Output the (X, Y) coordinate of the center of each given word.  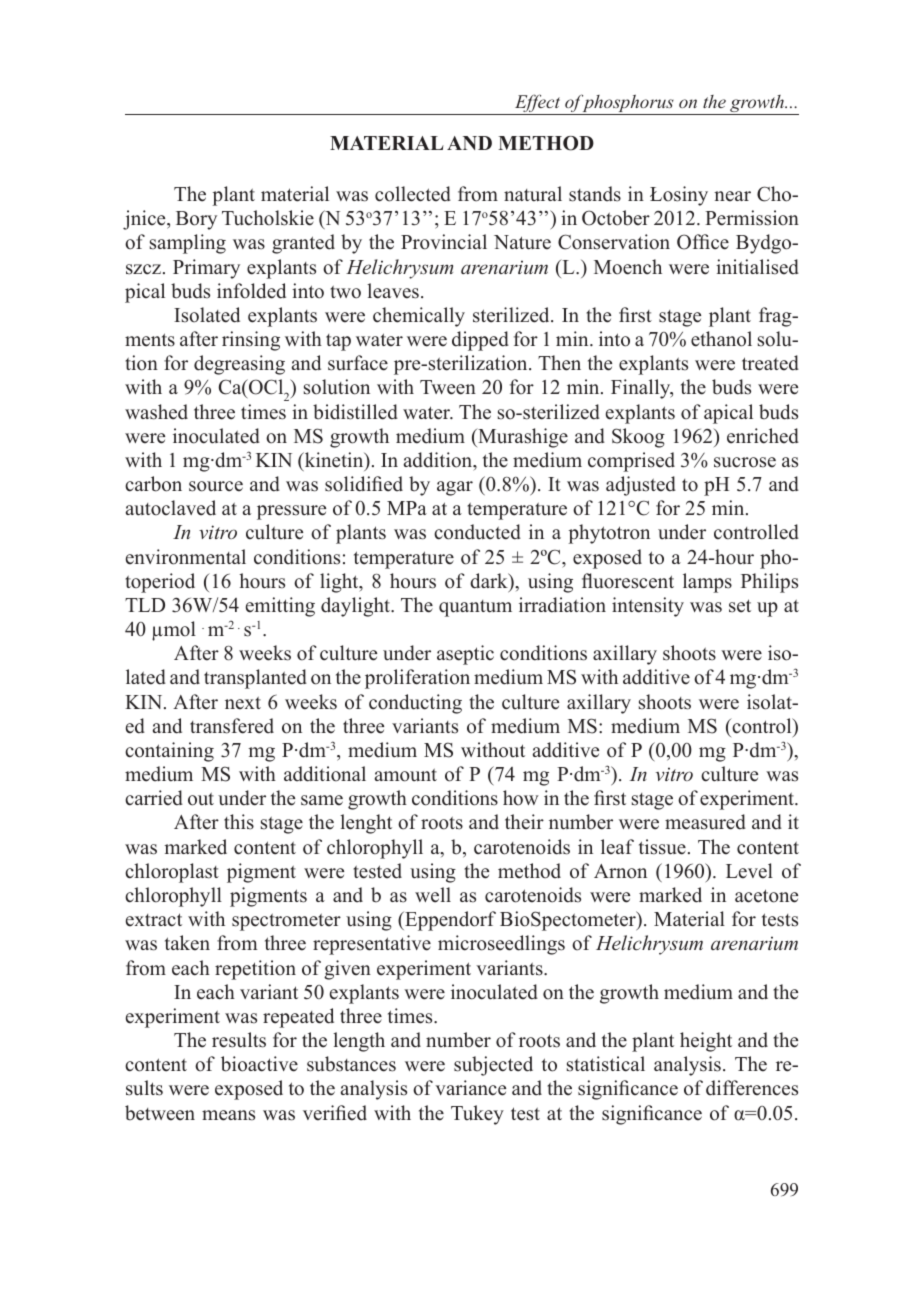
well (433, 895)
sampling (188, 244)
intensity (648, 607)
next (243, 703)
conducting (415, 704)
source (216, 486)
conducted (477, 532)
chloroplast (172, 873)
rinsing (251, 341)
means (228, 1115)
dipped (480, 341)
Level (749, 871)
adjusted (641, 486)
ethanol (721, 339)
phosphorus (628, 104)
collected (413, 194)
